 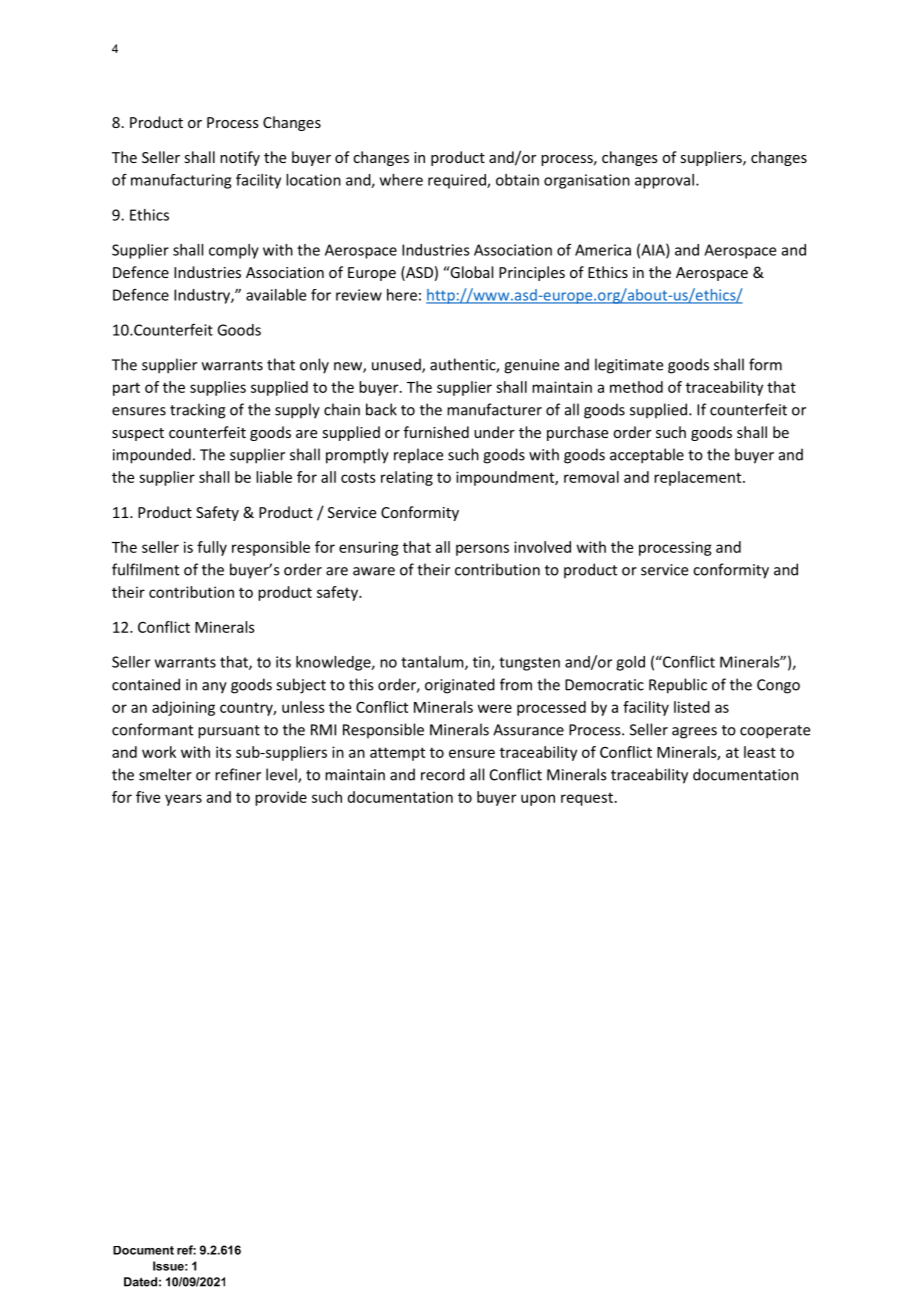 What do you see at coordinates (458, 181) in the image?
I see `required` at bounding box center [458, 181].
